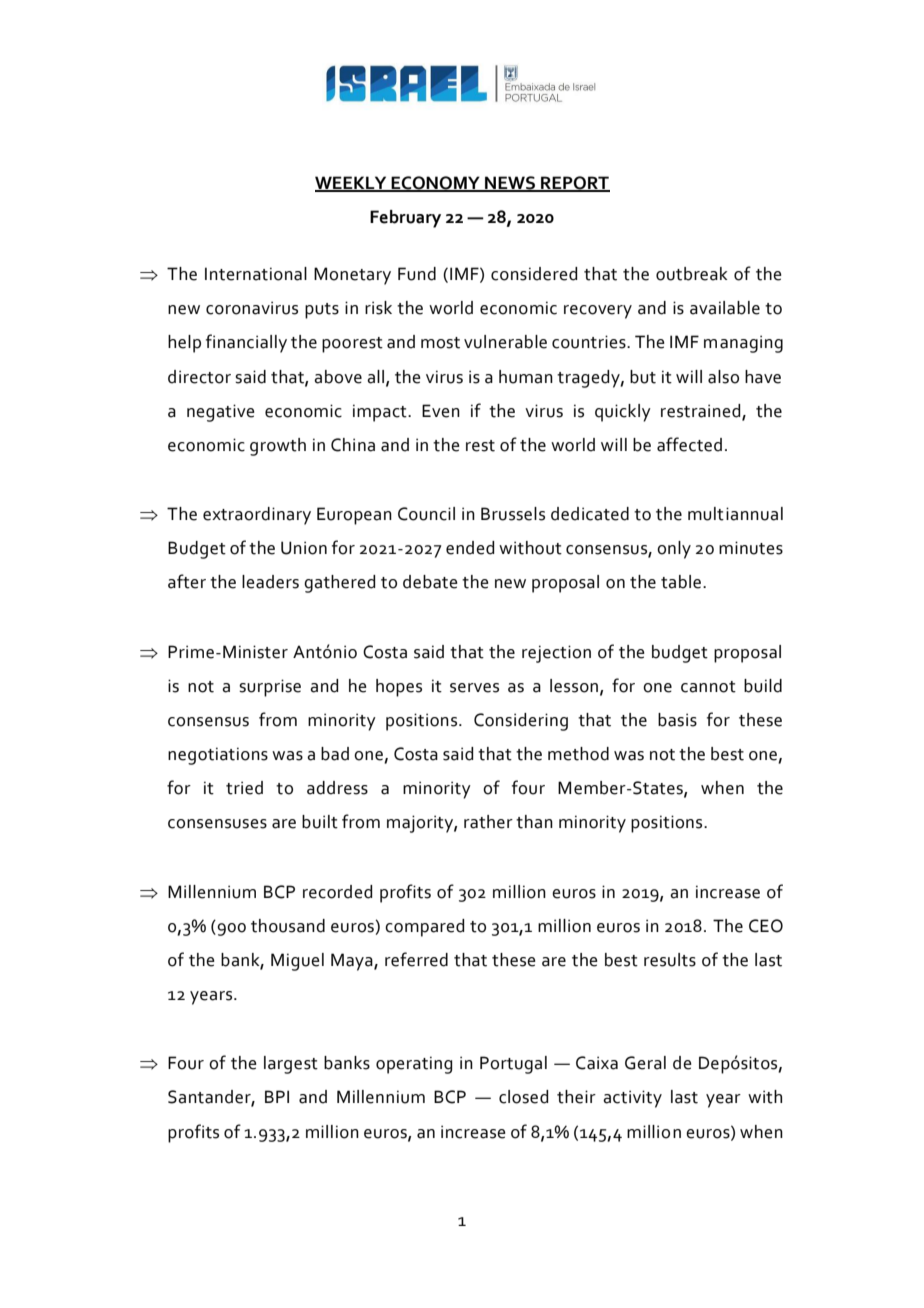 This screenshot has height=1308, width=924. What do you see at coordinates (244, 788) in the screenshot?
I see `tried` at bounding box center [244, 788].
